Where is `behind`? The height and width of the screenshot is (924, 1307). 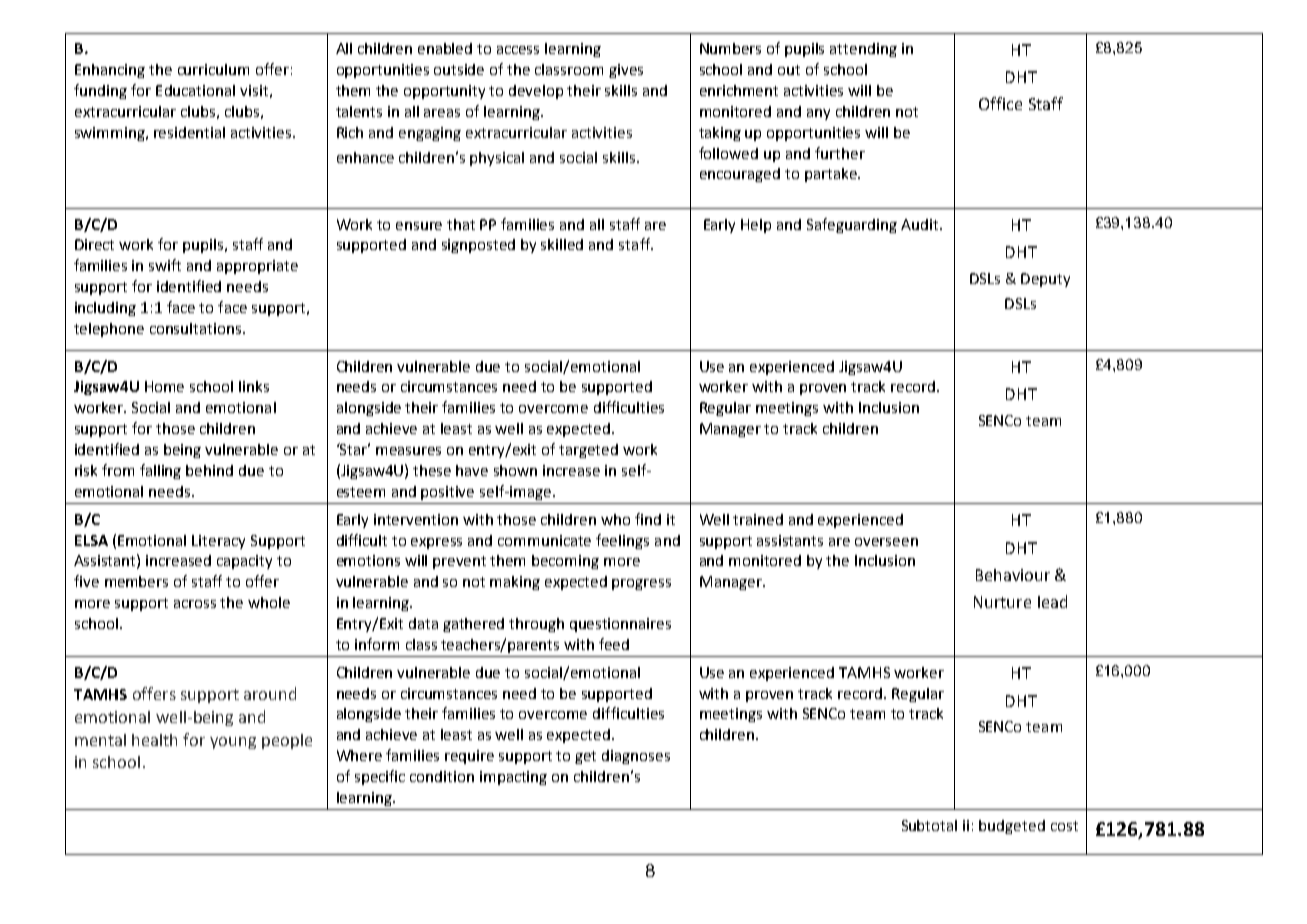 behind is located at coordinates (209, 470).
